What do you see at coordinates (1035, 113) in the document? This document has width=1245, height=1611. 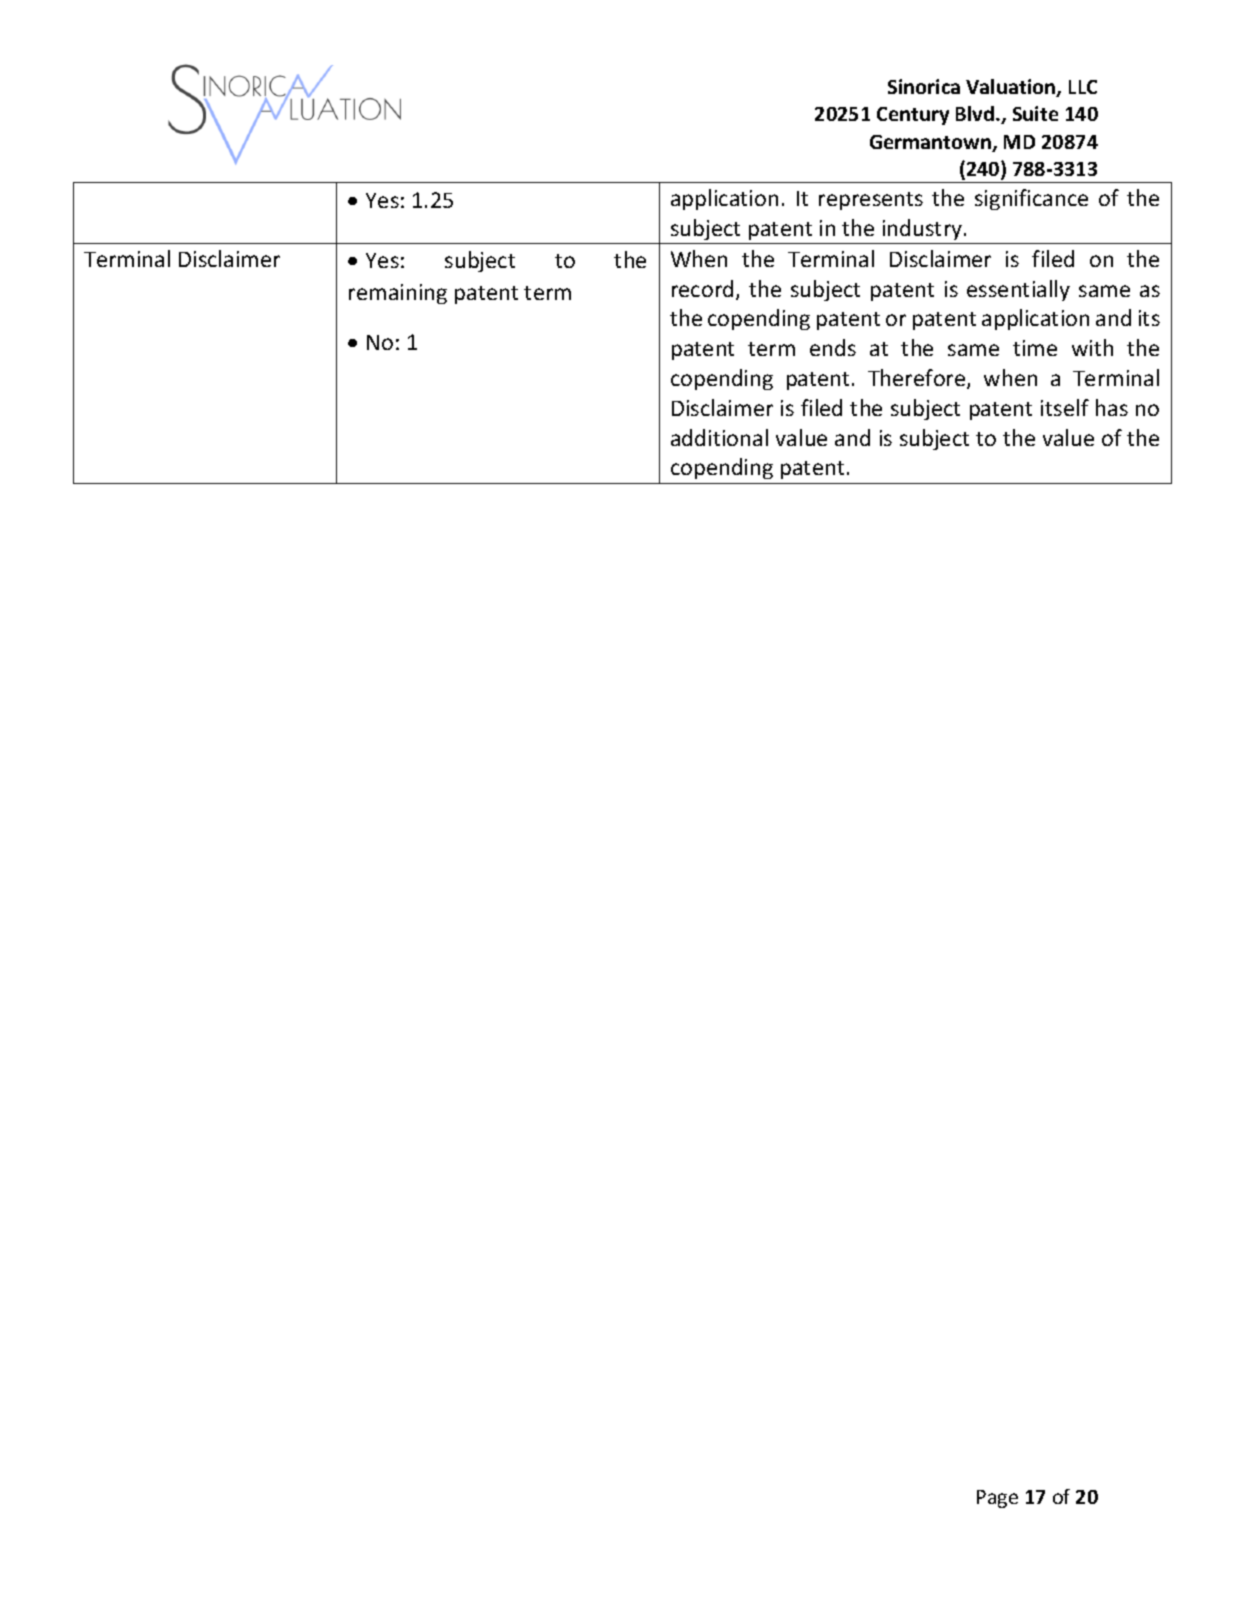 I see `Suite` at bounding box center [1035, 113].
